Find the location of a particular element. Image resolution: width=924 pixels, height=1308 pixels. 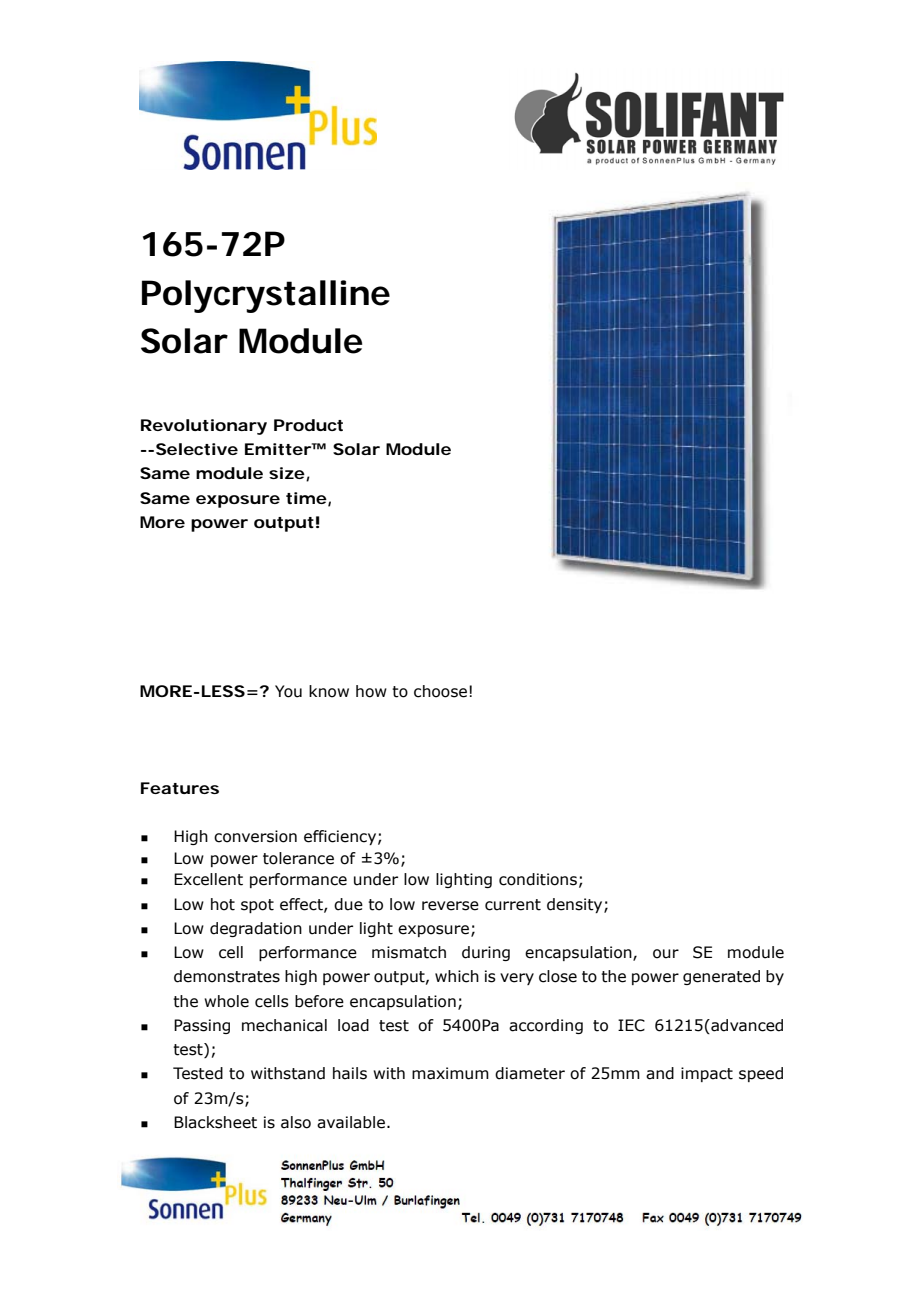

Polycrystalline is located at coordinates (266, 296).
